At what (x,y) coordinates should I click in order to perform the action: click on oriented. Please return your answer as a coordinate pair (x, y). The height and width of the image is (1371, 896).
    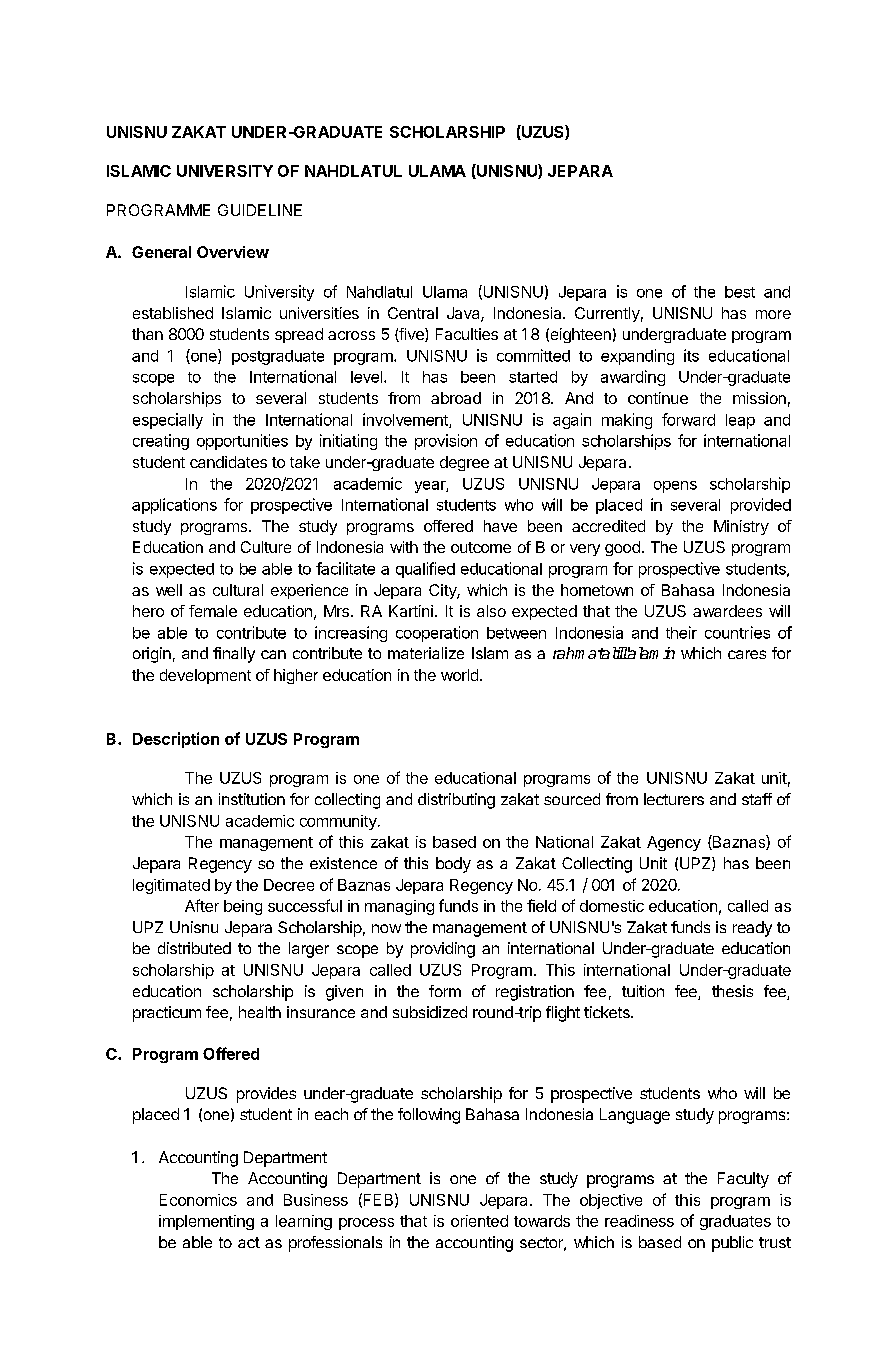
    Looking at the image, I should click on (479, 1221).
